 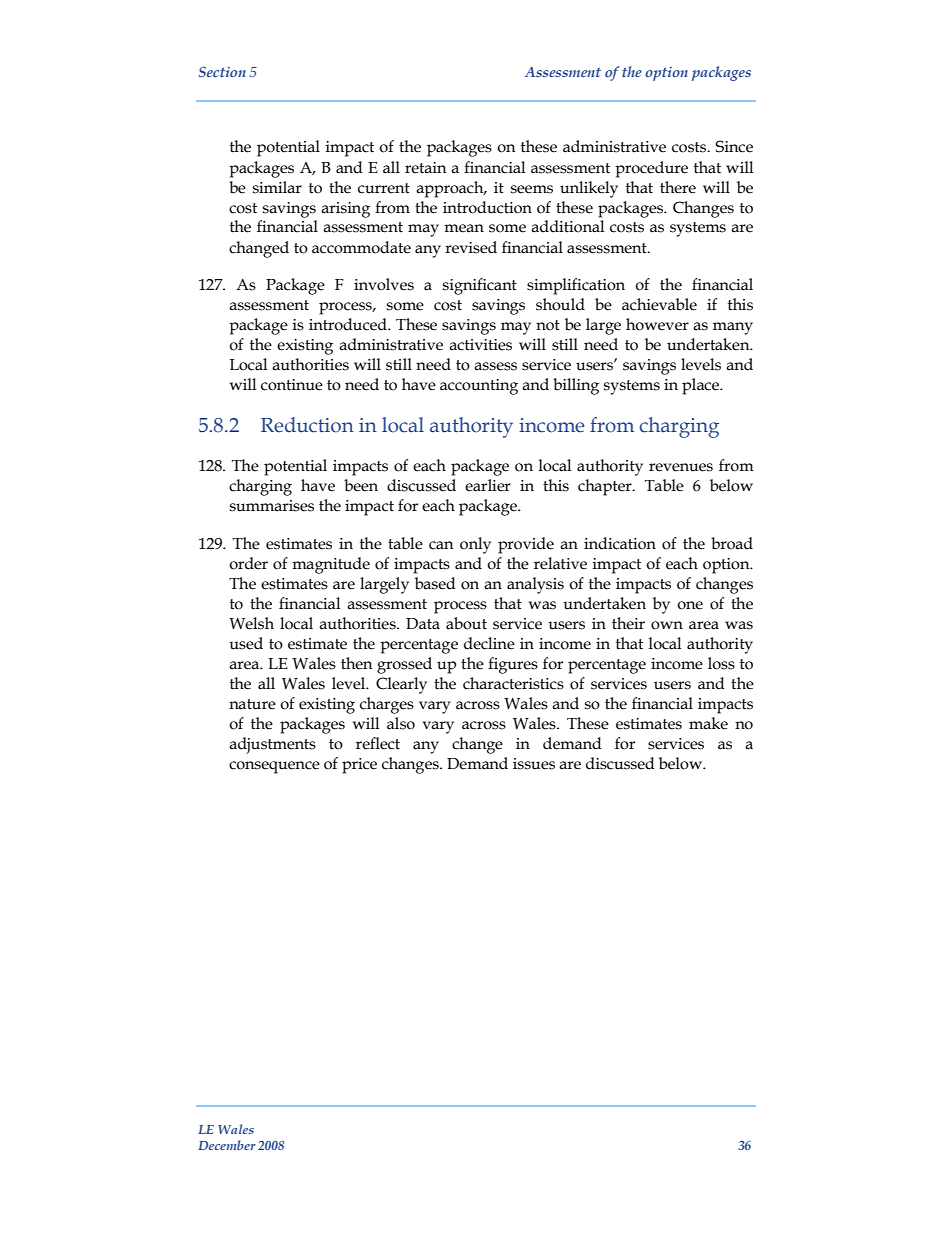 I want to click on Welsh, so click(x=251, y=623).
